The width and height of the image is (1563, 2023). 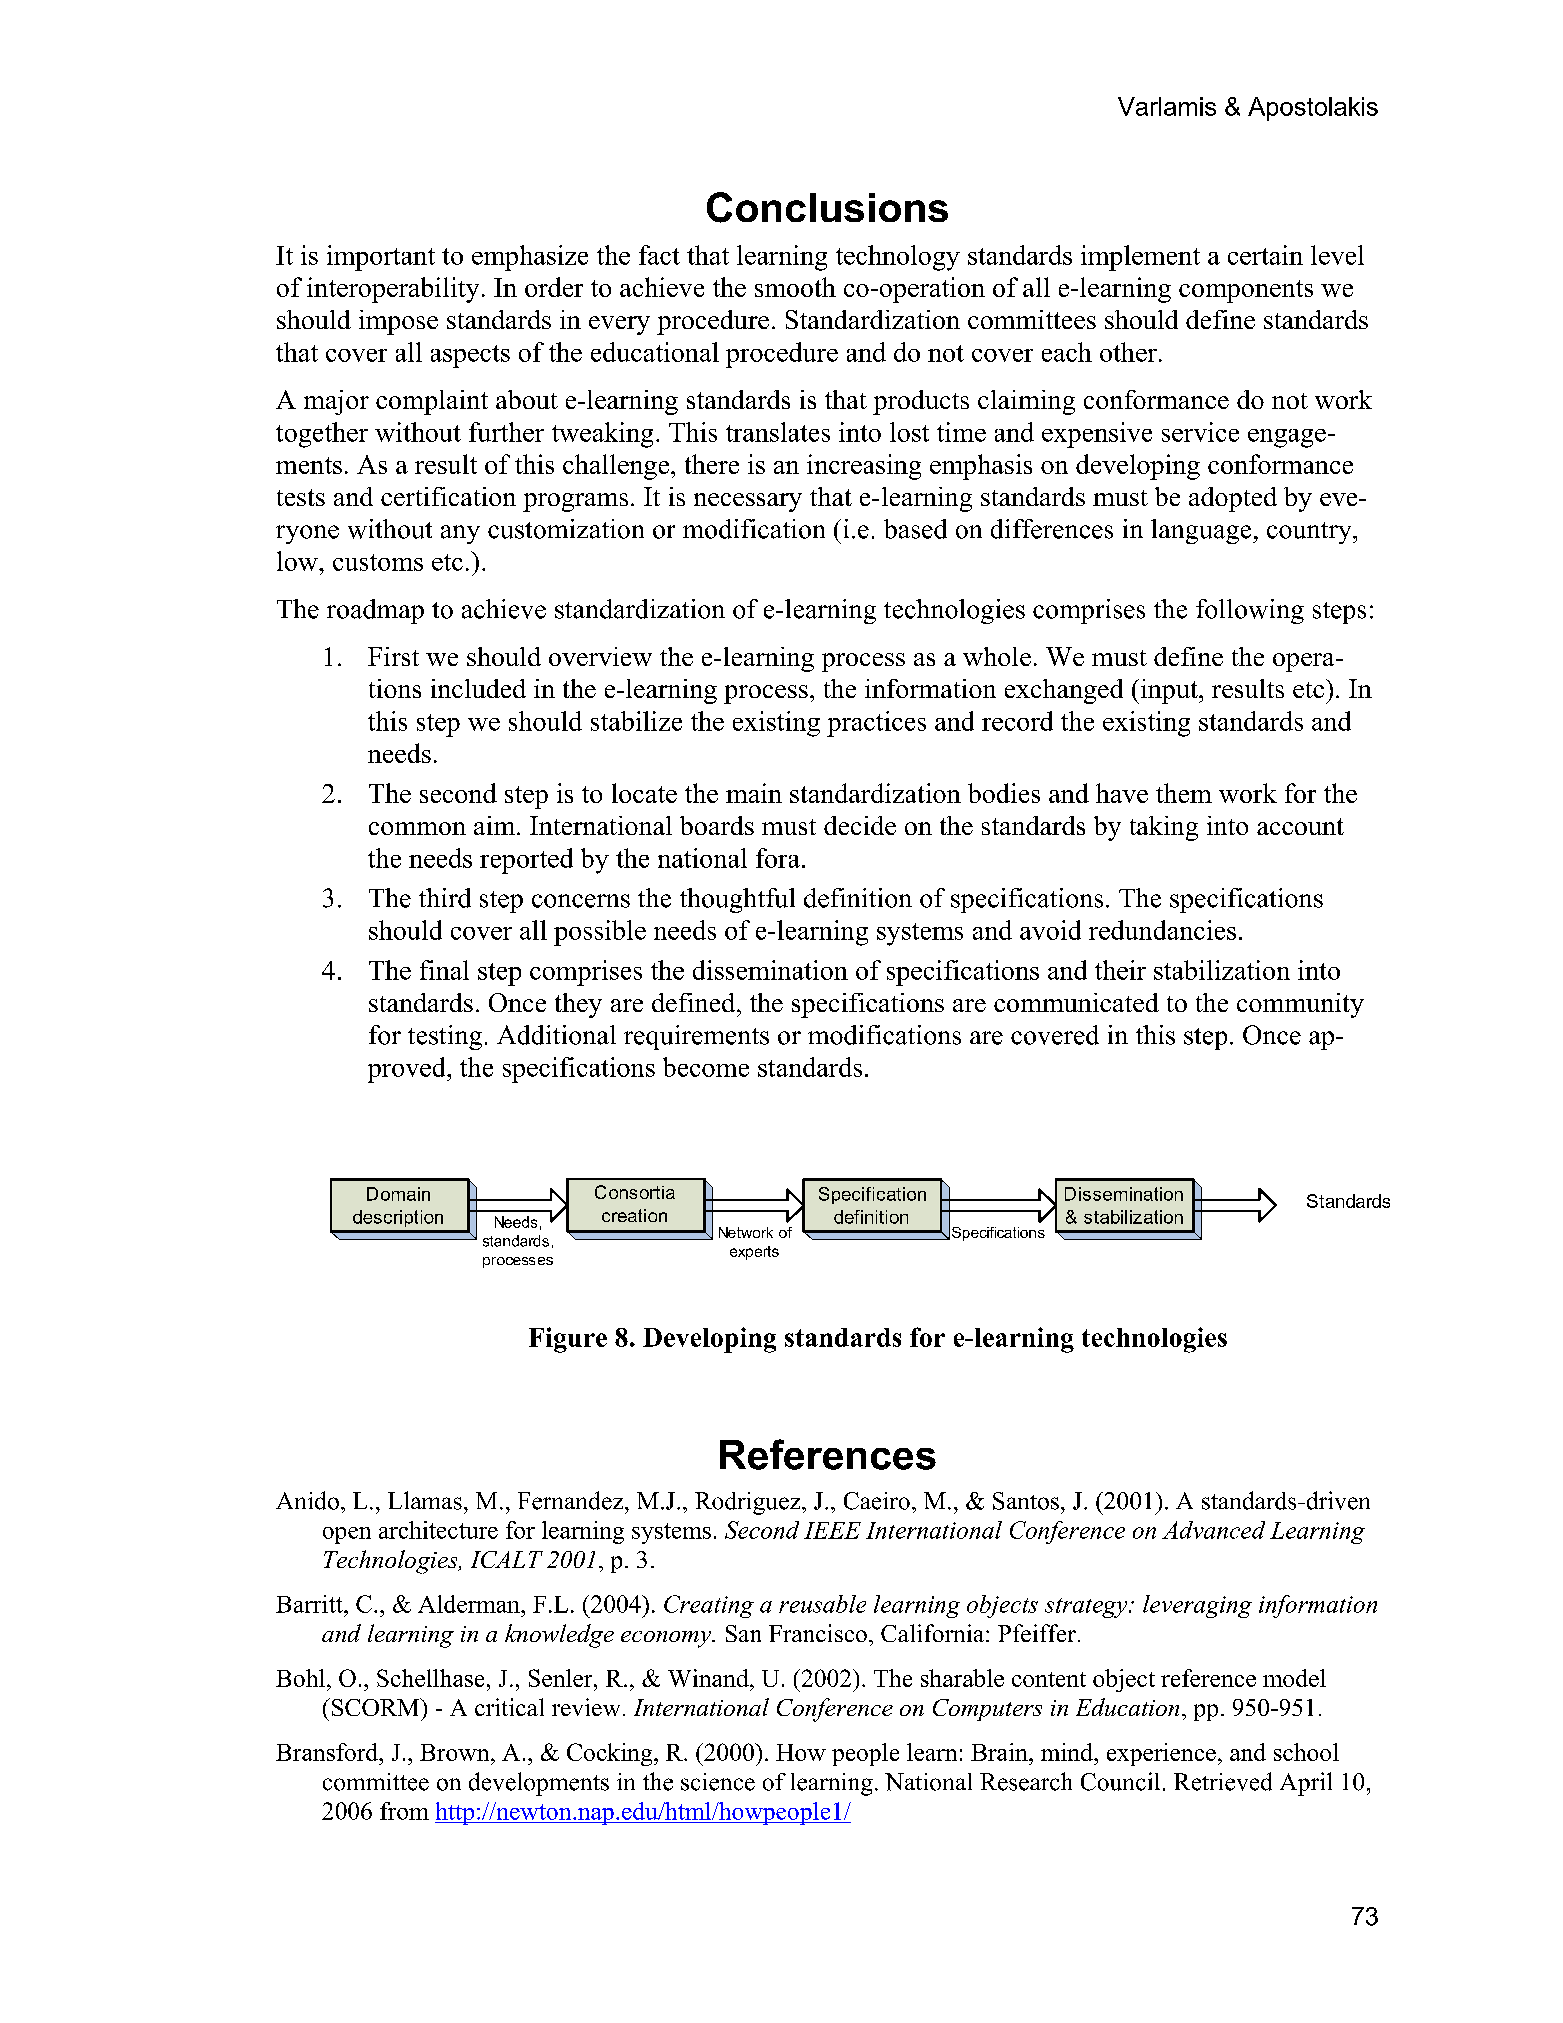 What do you see at coordinates (568, 1340) in the image?
I see `Figure` at bounding box center [568, 1340].
